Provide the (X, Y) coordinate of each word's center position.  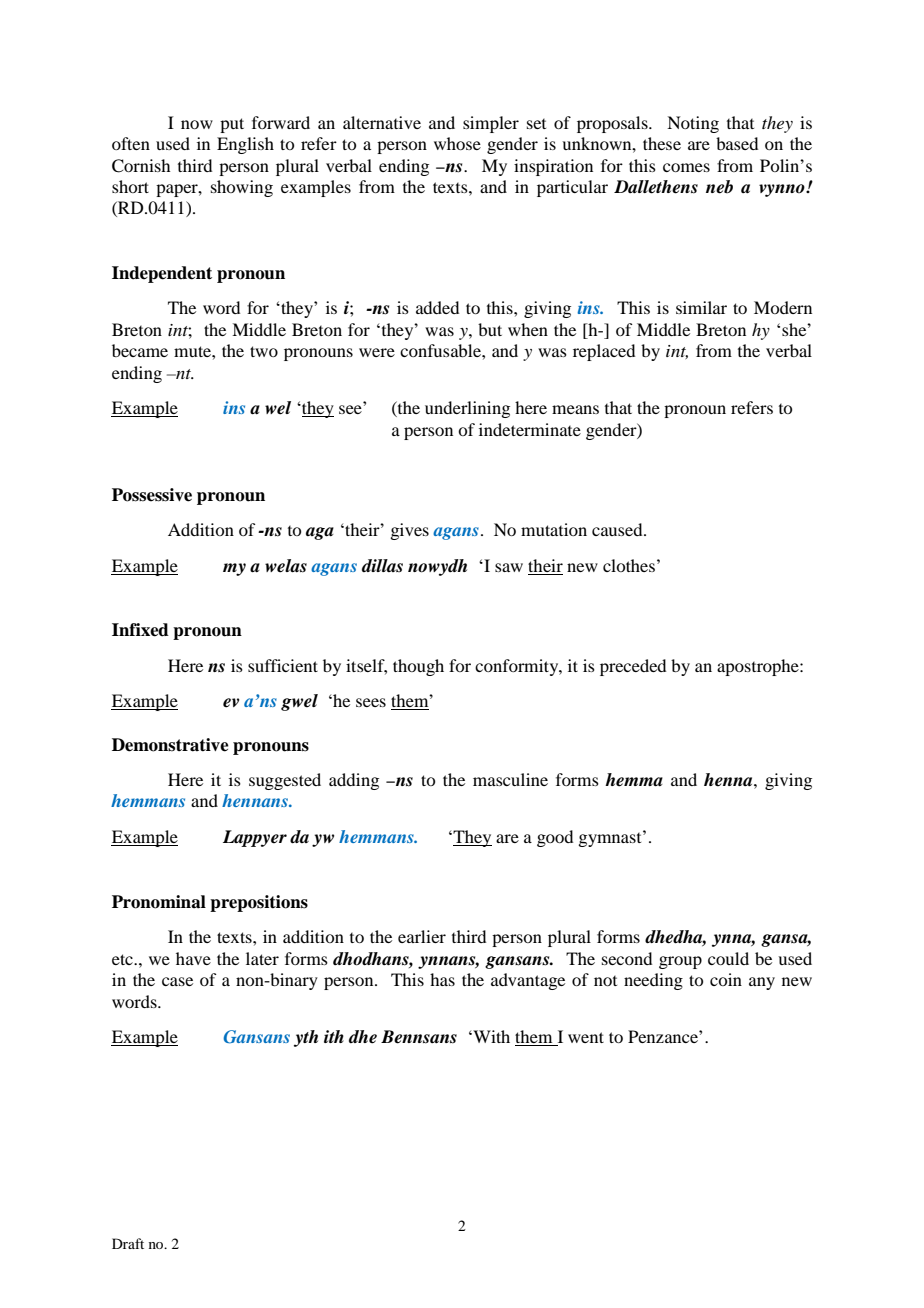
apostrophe (759, 667)
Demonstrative (170, 745)
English (245, 145)
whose (457, 143)
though (418, 667)
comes (686, 167)
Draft (128, 1243)
